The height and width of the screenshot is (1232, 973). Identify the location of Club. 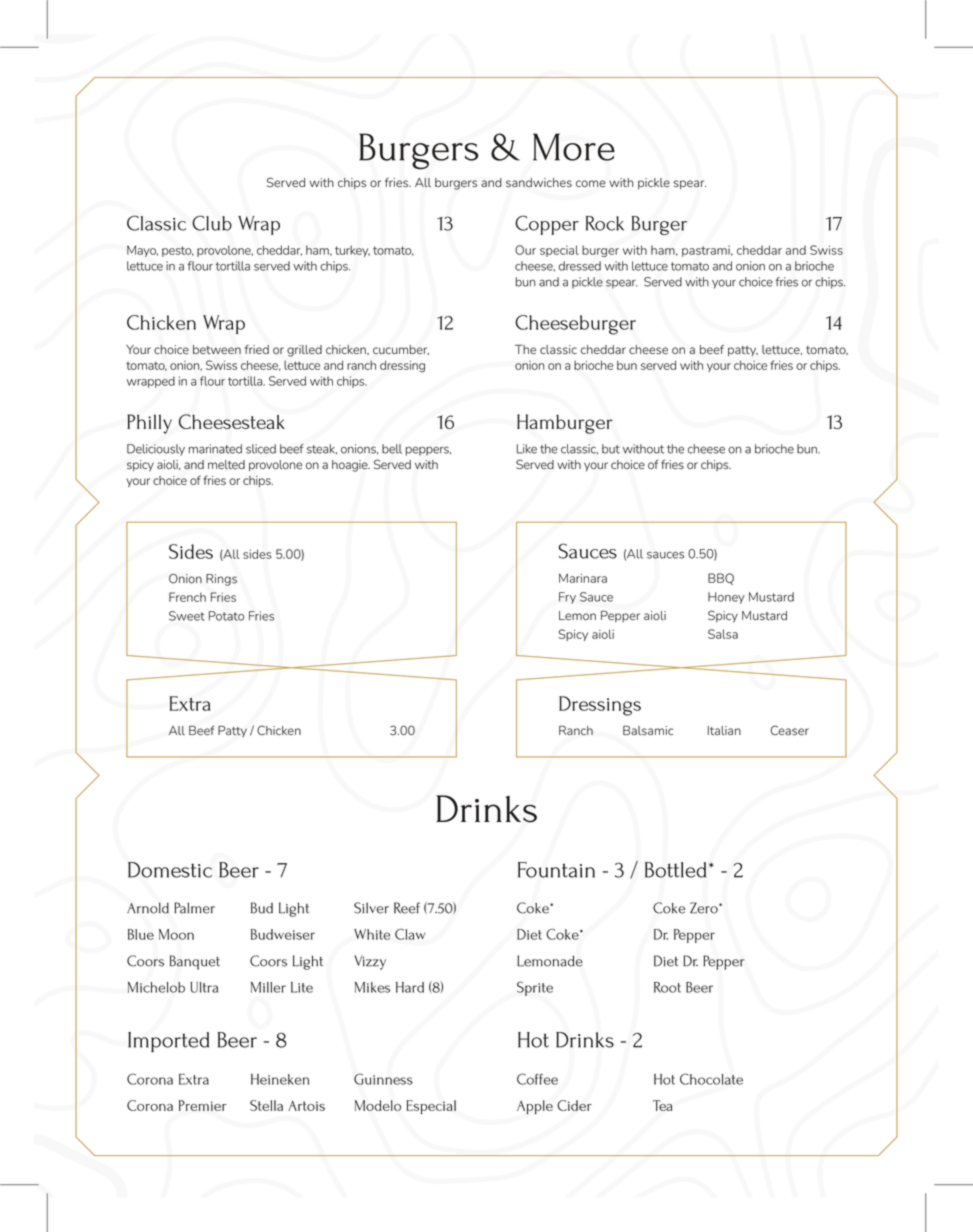
(212, 223).
